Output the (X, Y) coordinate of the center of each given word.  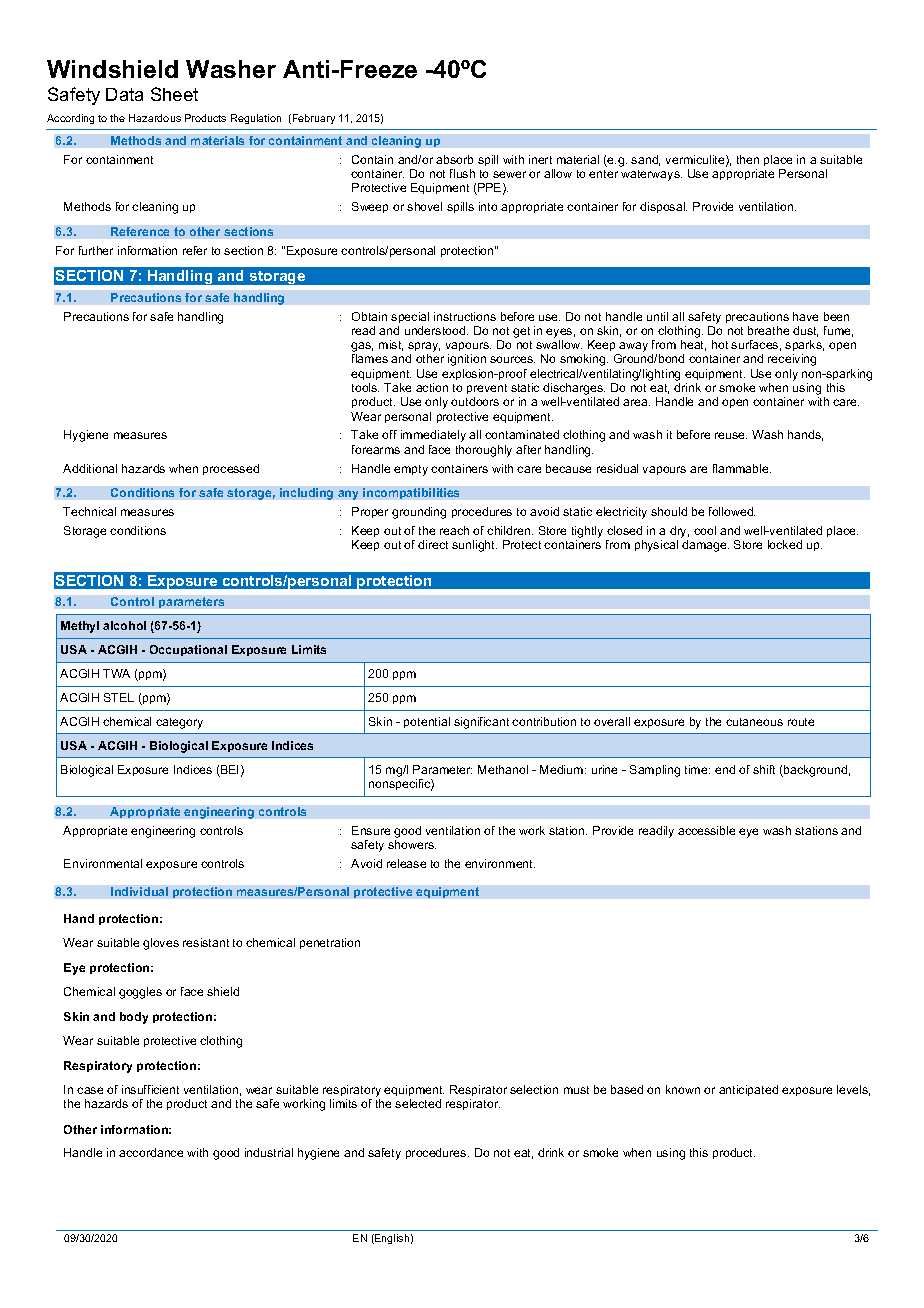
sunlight (474, 546)
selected (418, 1103)
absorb (454, 159)
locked (785, 544)
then (748, 159)
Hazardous (155, 118)
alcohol (124, 625)
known (683, 1089)
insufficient (150, 1089)
